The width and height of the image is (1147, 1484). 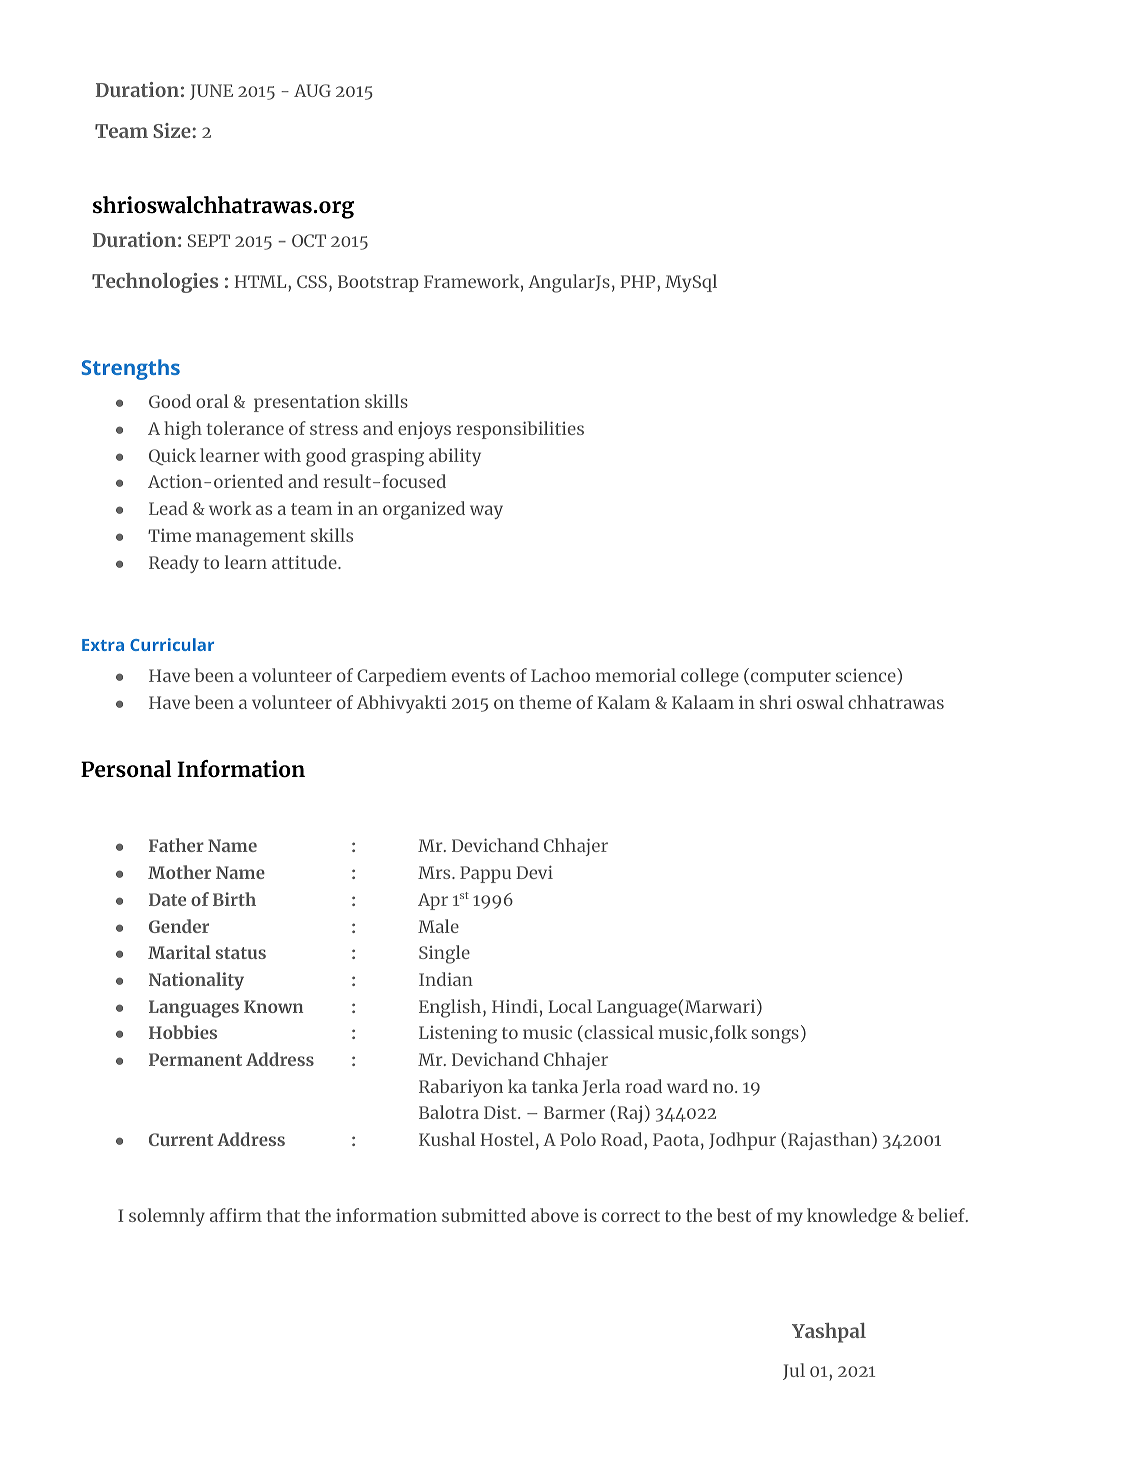 What do you see at coordinates (867, 676) in the image?
I see `science` at bounding box center [867, 676].
